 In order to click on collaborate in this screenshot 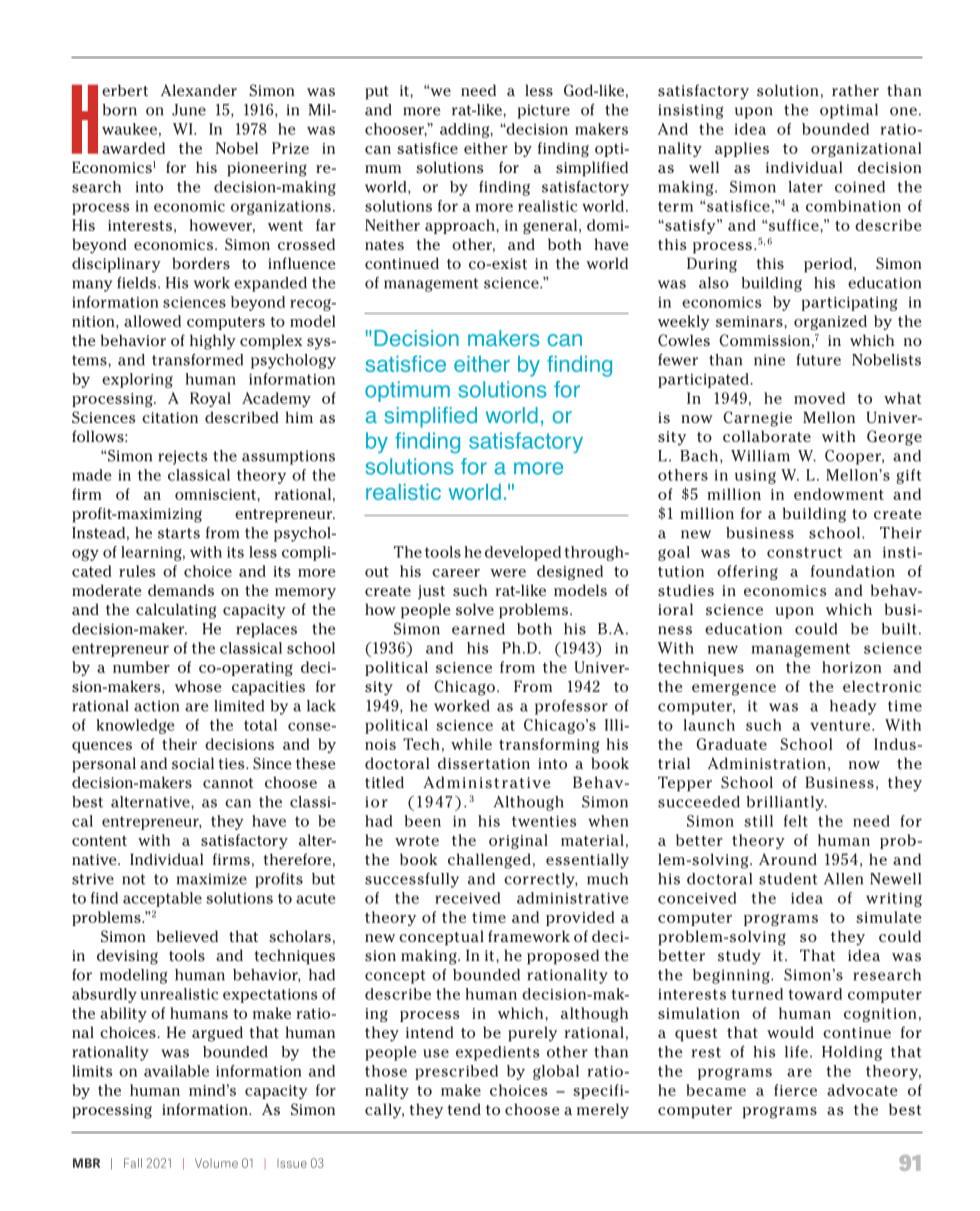, I will do `click(767, 436)`.
